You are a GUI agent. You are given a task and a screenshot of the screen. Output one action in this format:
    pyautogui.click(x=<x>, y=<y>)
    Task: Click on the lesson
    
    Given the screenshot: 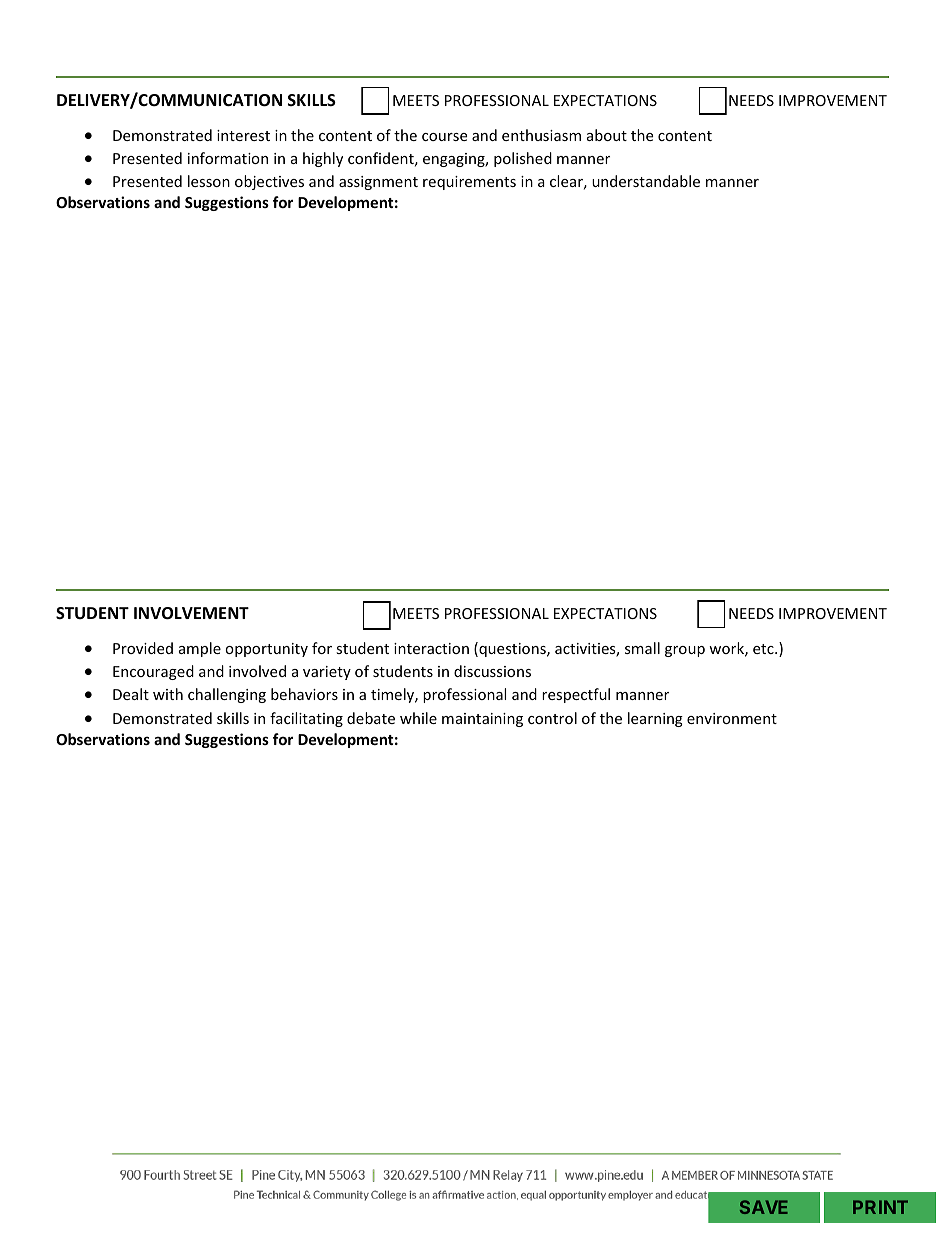 What is the action you would take?
    pyautogui.click(x=209, y=181)
